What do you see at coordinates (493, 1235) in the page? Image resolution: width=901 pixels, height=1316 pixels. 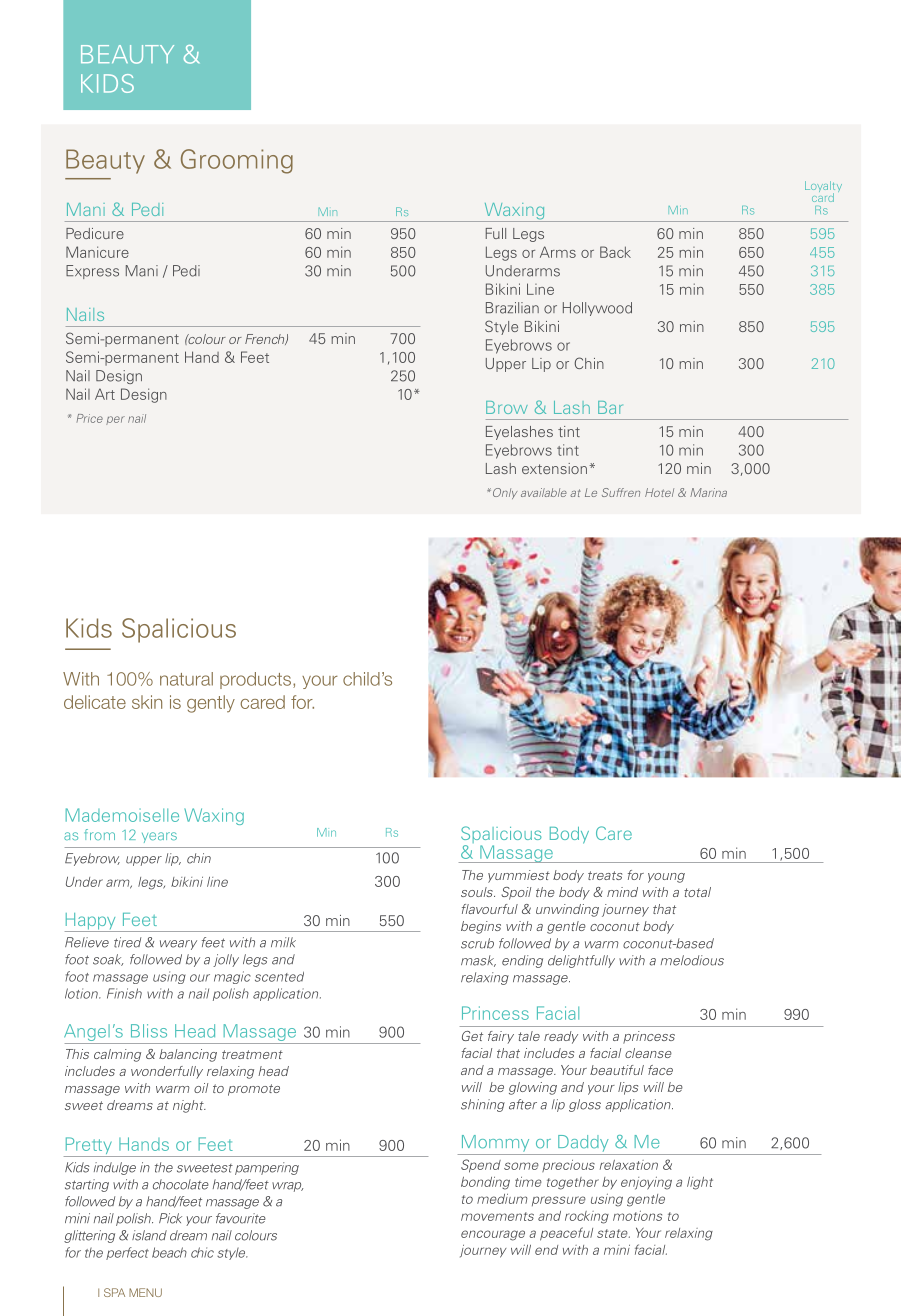 I see `encourage` at bounding box center [493, 1235].
